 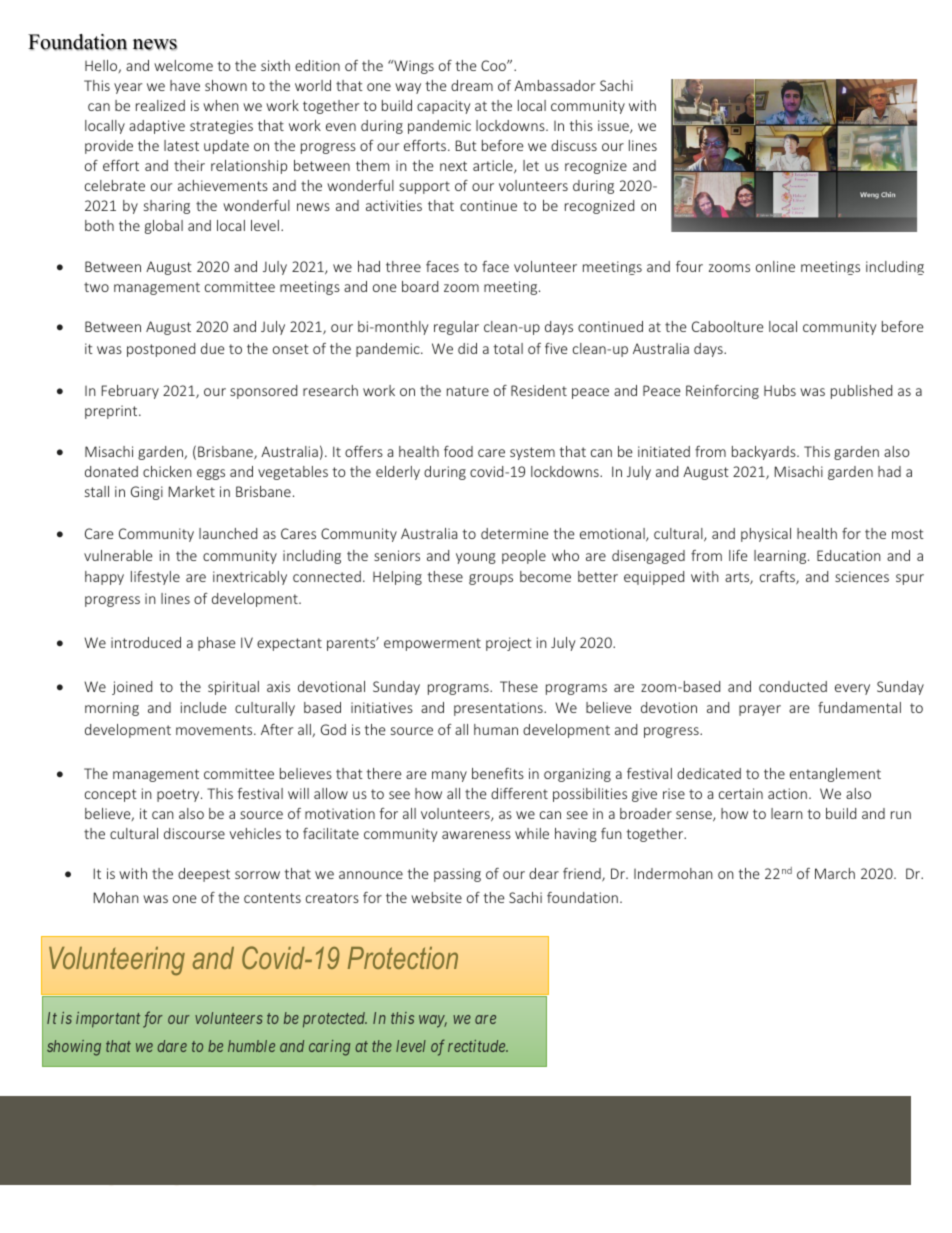 What do you see at coordinates (614, 126) in the screenshot?
I see `issue` at bounding box center [614, 126].
